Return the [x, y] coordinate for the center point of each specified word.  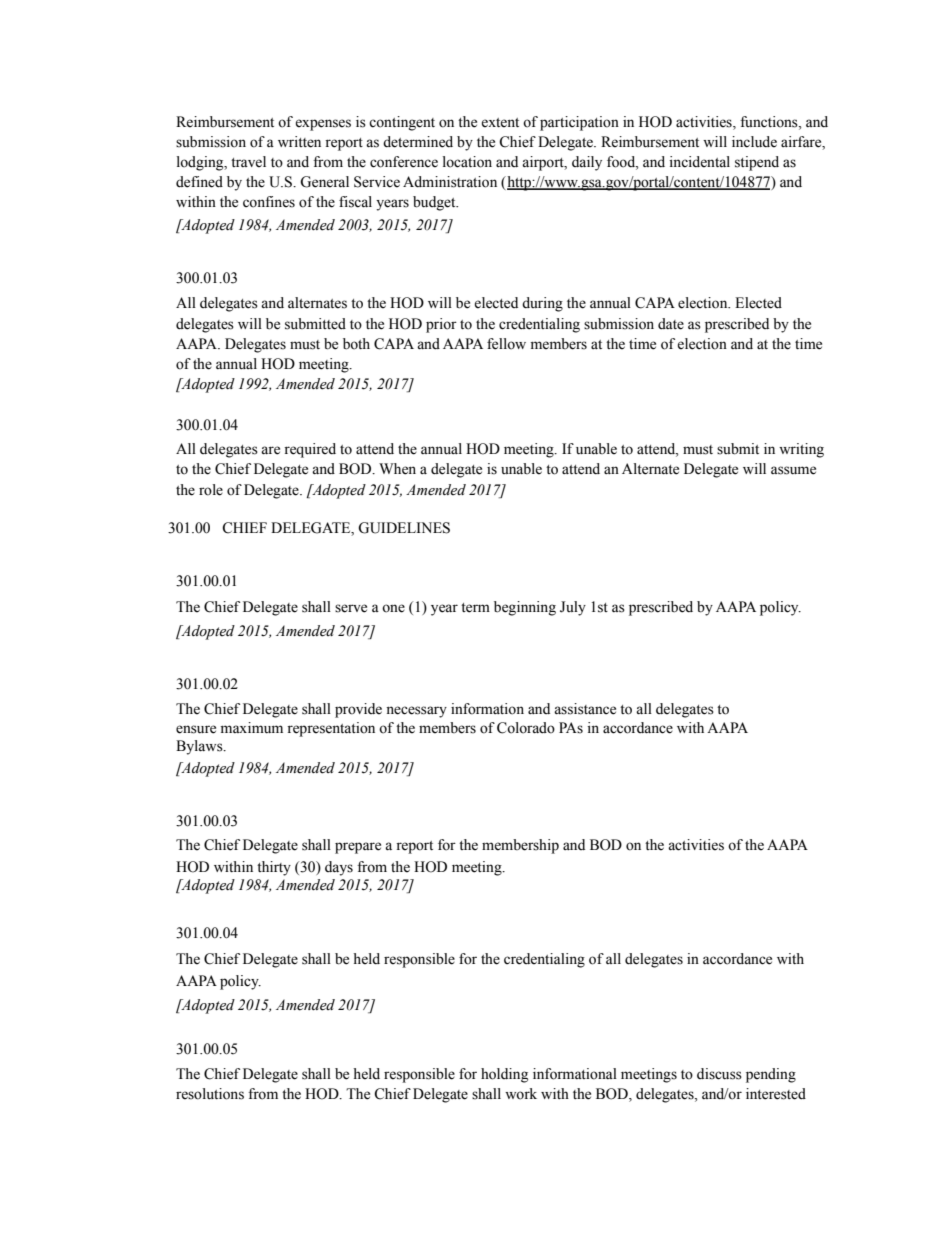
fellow [506, 344]
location [467, 162]
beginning [525, 608]
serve [351, 608]
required [310, 450]
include [754, 142]
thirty [274, 868]
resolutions [210, 1094]
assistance [585, 709]
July [573, 608]
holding [504, 1075]
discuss [719, 1074]
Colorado [526, 728]
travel [248, 162]
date [671, 324]
